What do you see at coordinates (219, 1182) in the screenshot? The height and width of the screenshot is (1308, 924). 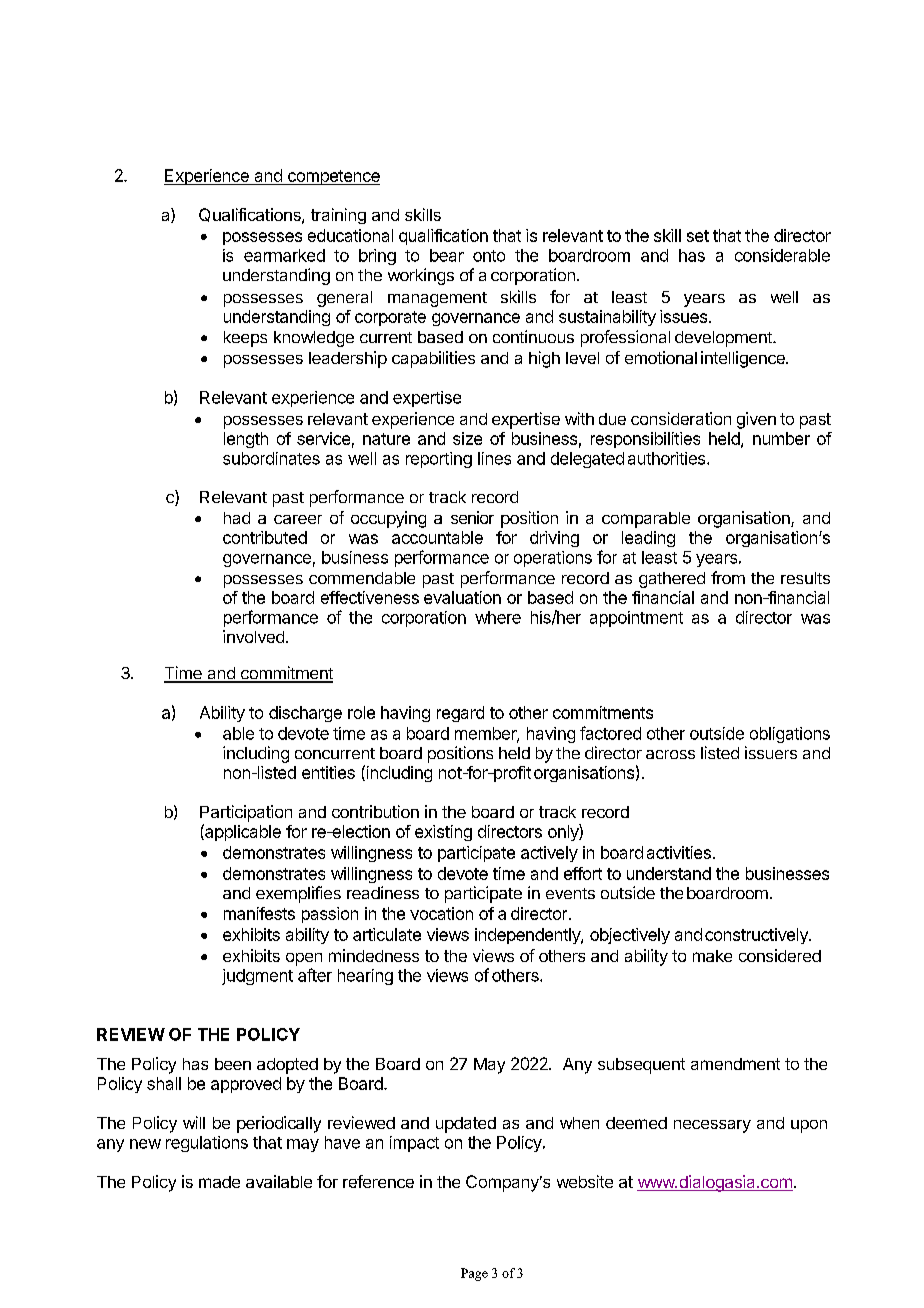 I see `made` at bounding box center [219, 1182].
